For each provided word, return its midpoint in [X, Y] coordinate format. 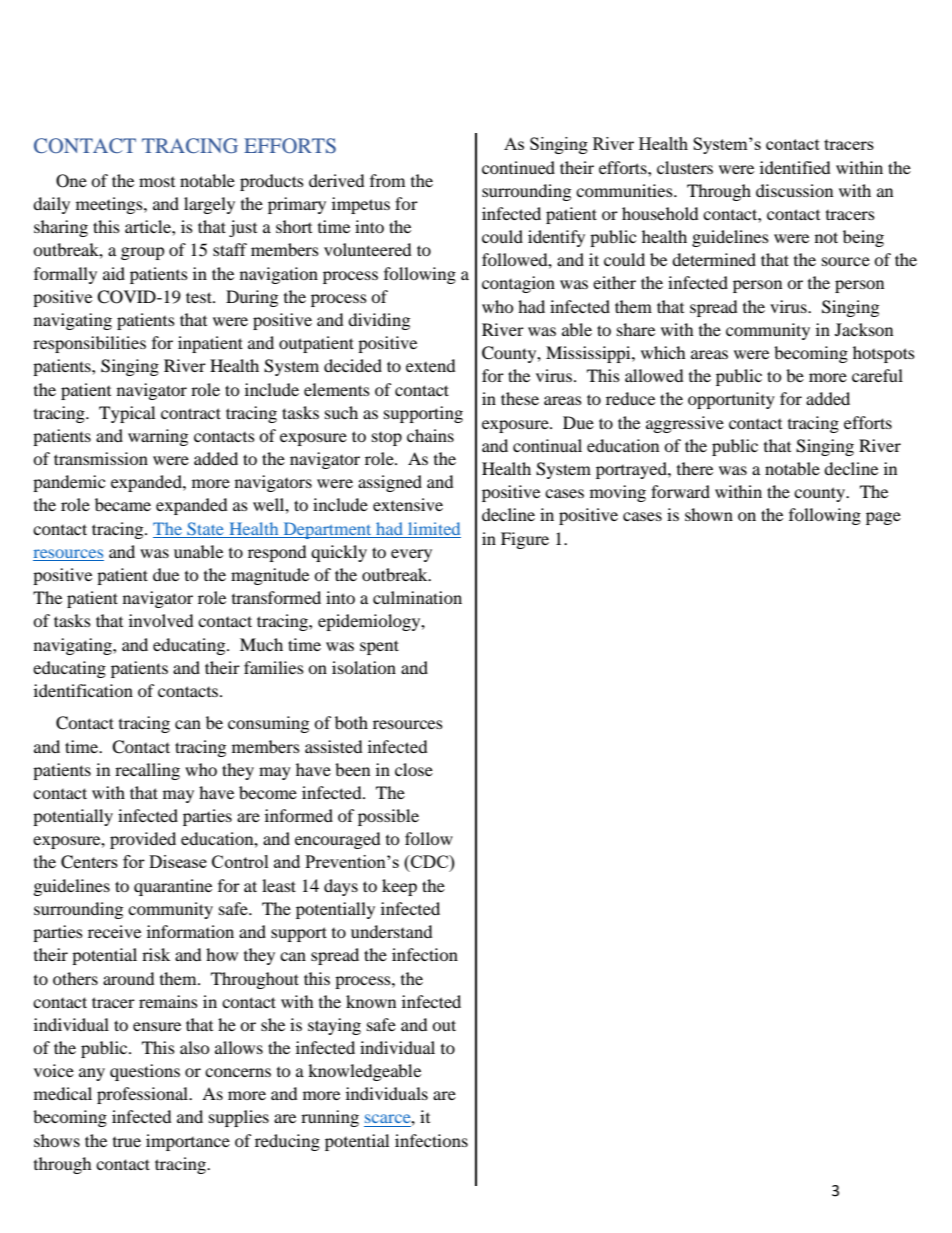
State [205, 528]
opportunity [731, 400]
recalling [147, 771]
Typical [127, 414]
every [411, 555]
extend [431, 365]
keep [399, 887]
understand [392, 931]
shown [709, 514]
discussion [794, 190]
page [883, 518]
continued [518, 167]
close [414, 769]
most [157, 182]
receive [114, 931]
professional [144, 1095]
